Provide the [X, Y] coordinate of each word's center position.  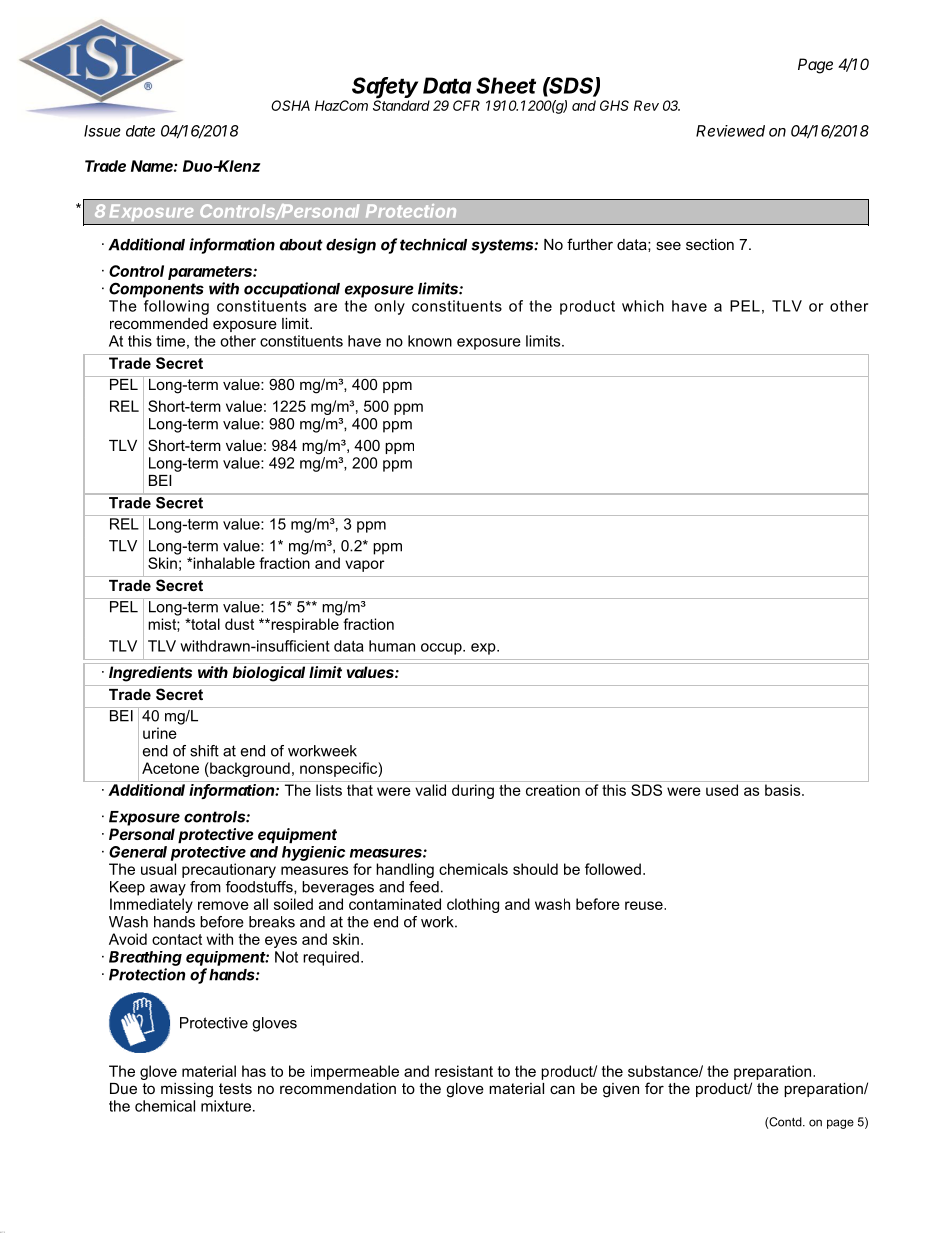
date [140, 131]
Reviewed [730, 131]
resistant [464, 1071]
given [621, 1090]
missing [187, 1090]
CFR [466, 105]
